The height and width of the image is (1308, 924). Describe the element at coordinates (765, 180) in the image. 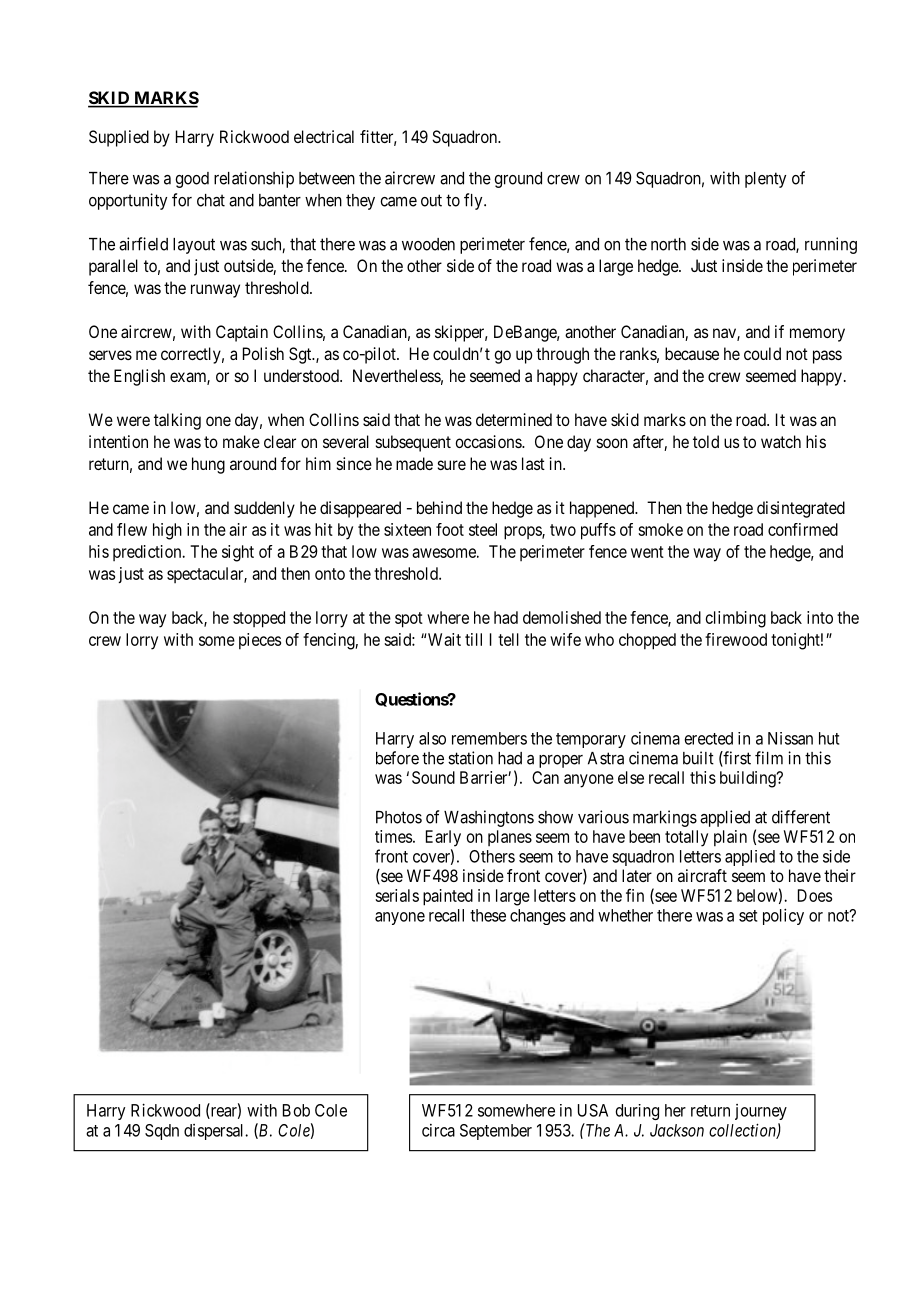

I see `plenty` at that location.
